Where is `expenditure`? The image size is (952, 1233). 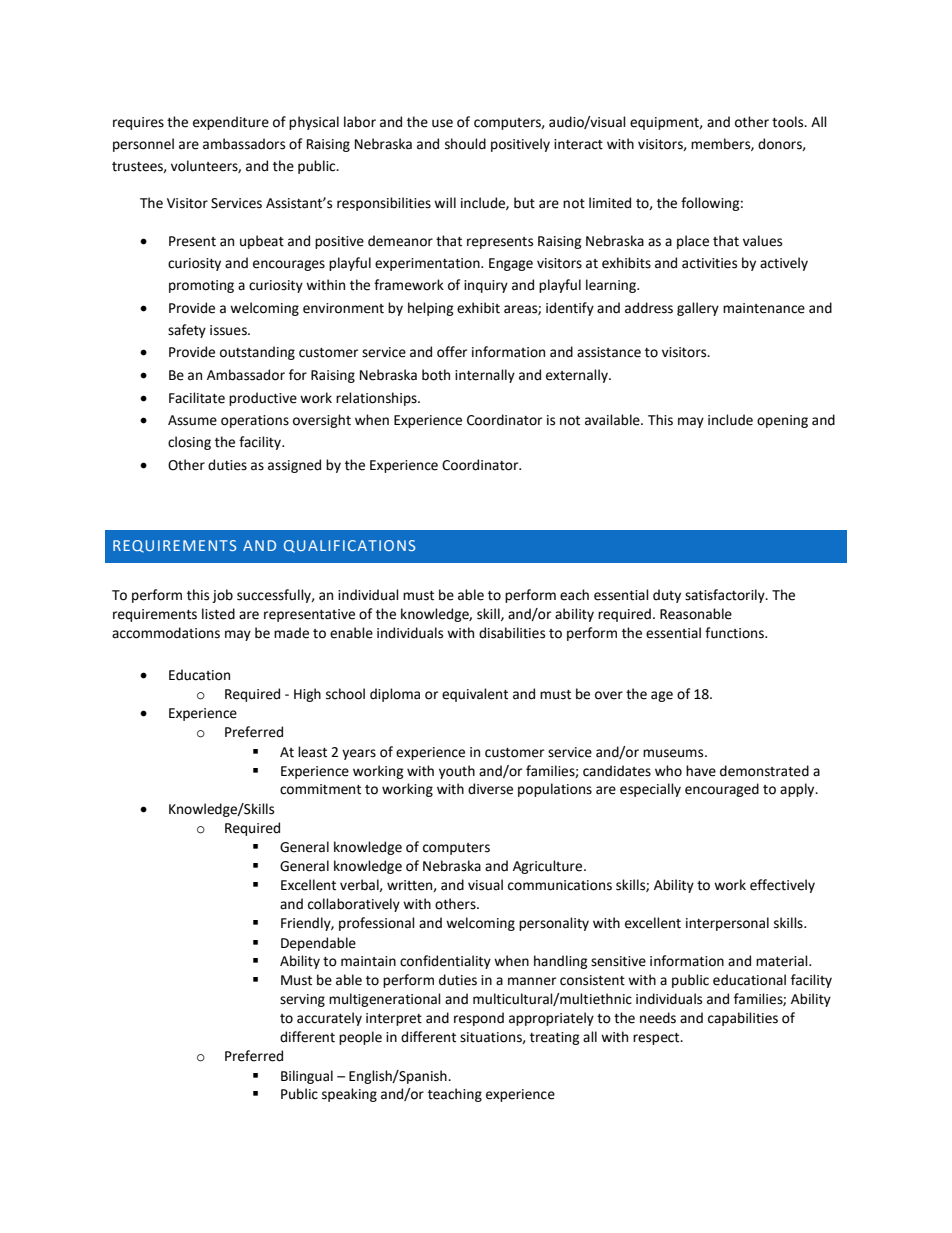
expenditure is located at coordinates (231, 123).
